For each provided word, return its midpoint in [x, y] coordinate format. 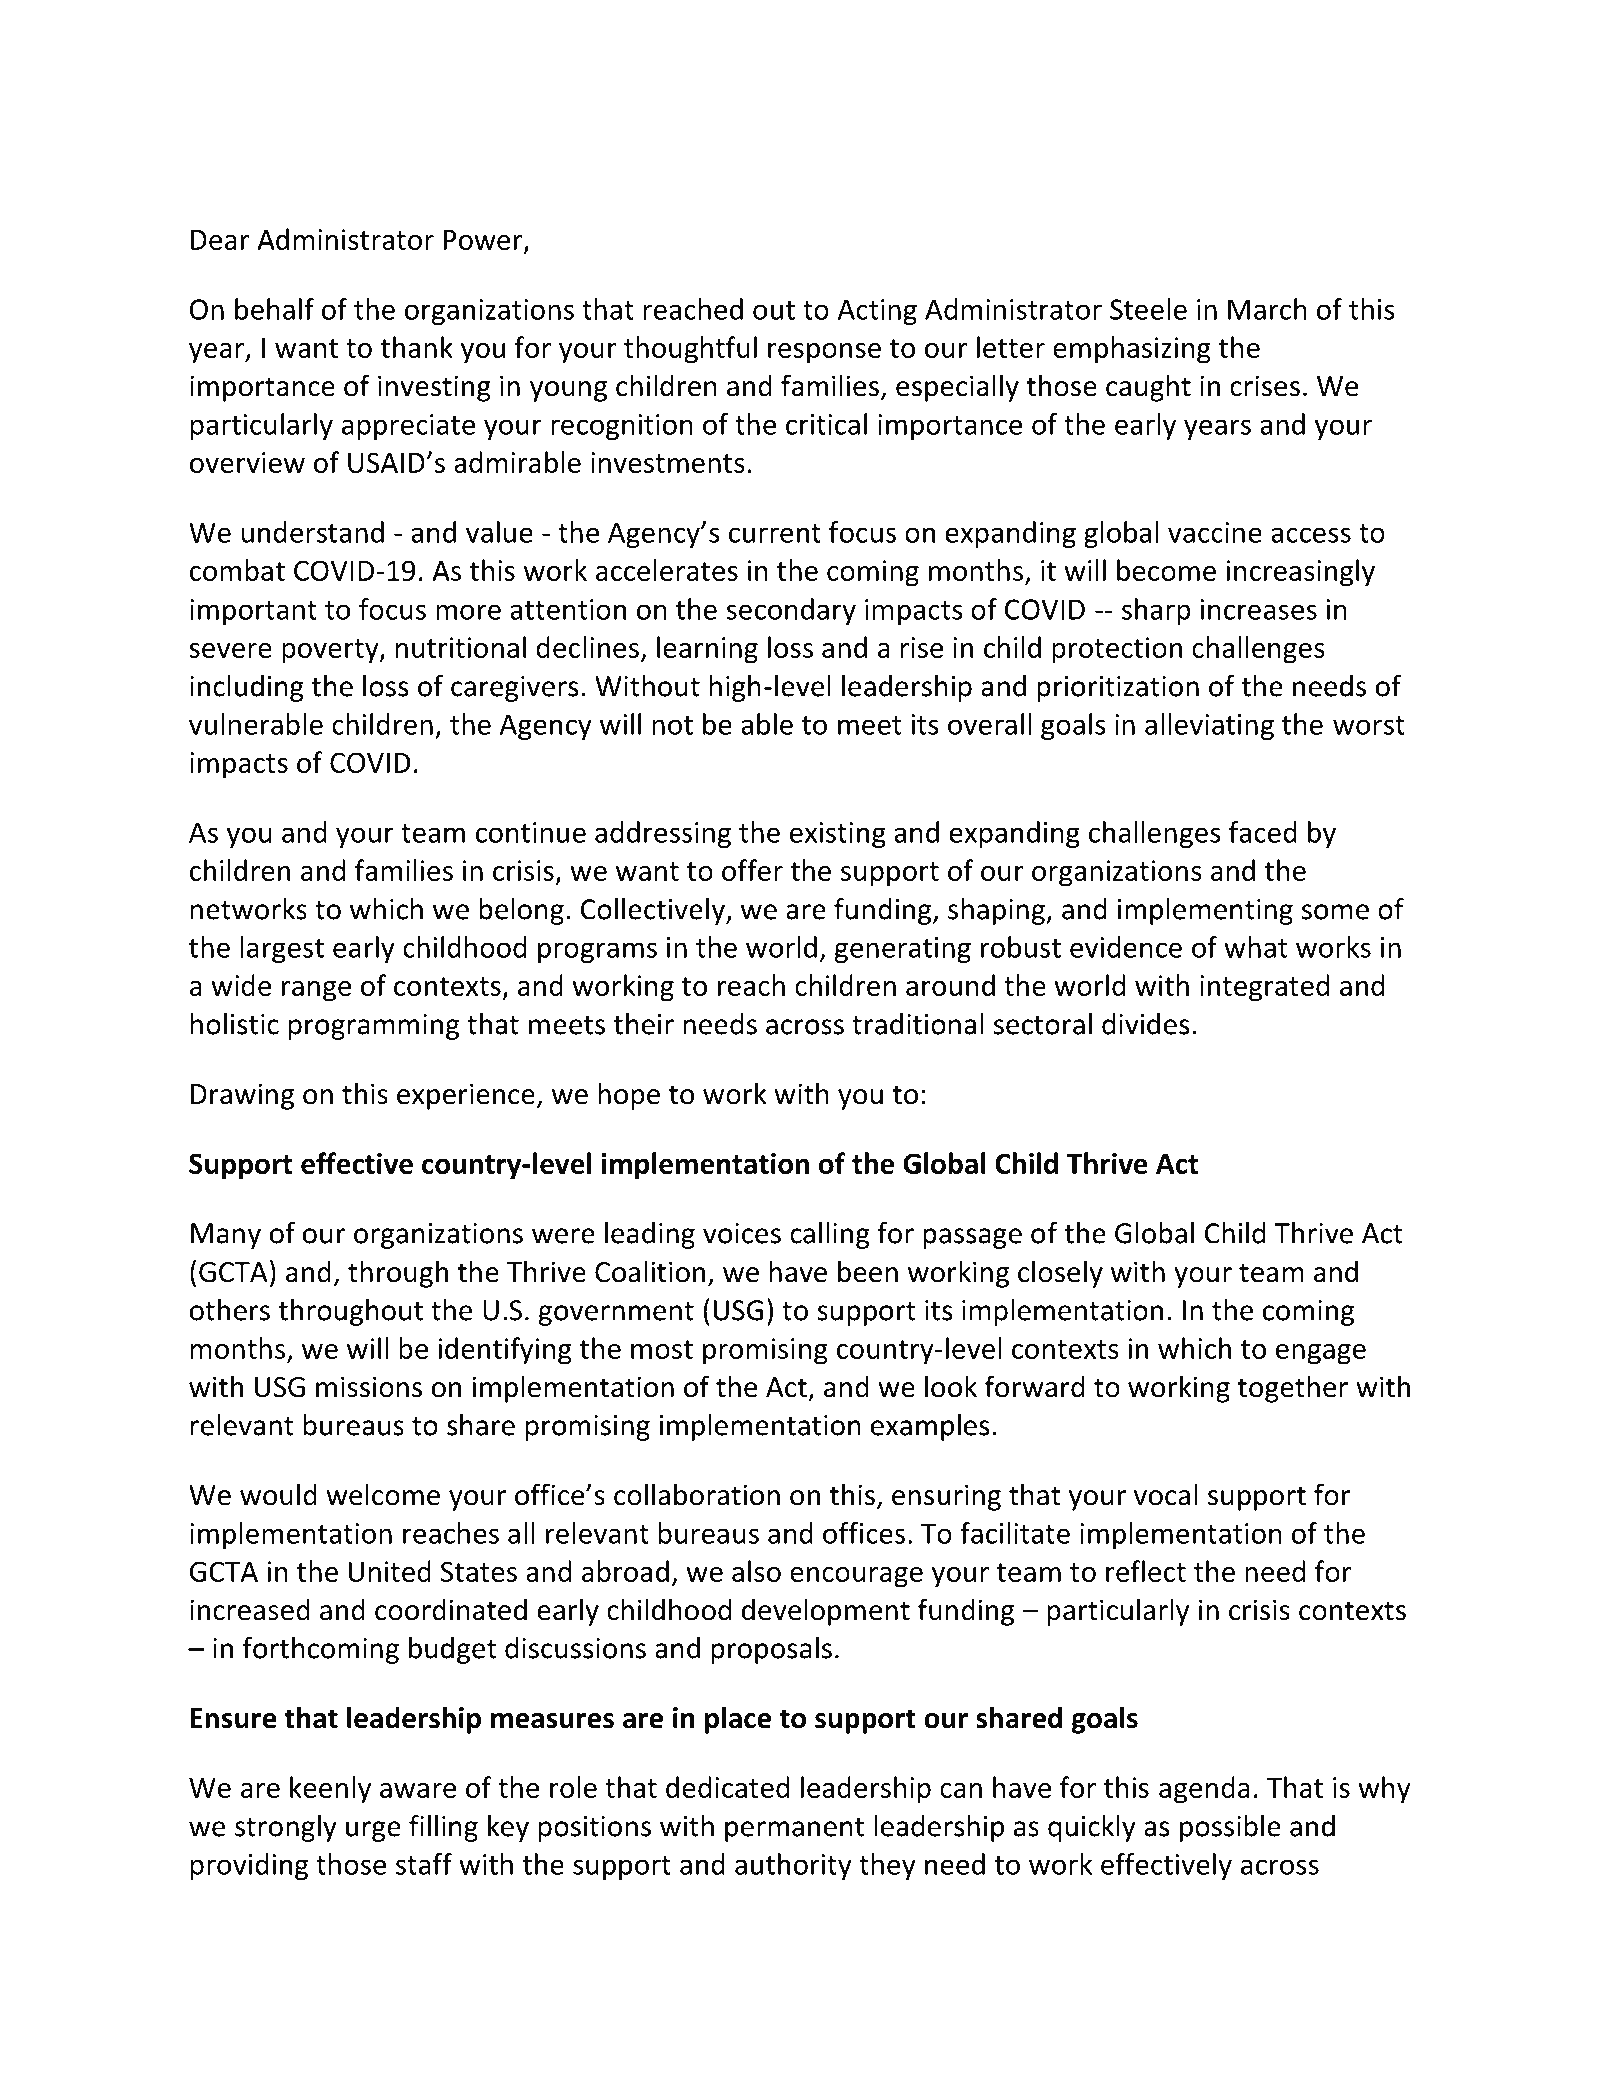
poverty [331, 651]
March [1267, 309]
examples [930, 1427]
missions [369, 1387]
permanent [794, 1830]
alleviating [1209, 726]
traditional [917, 1024]
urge [373, 1831]
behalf [274, 309]
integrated [1264, 988]
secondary [791, 611]
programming [374, 1027]
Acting [877, 312]
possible [1230, 1828]
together [1292, 1389]
